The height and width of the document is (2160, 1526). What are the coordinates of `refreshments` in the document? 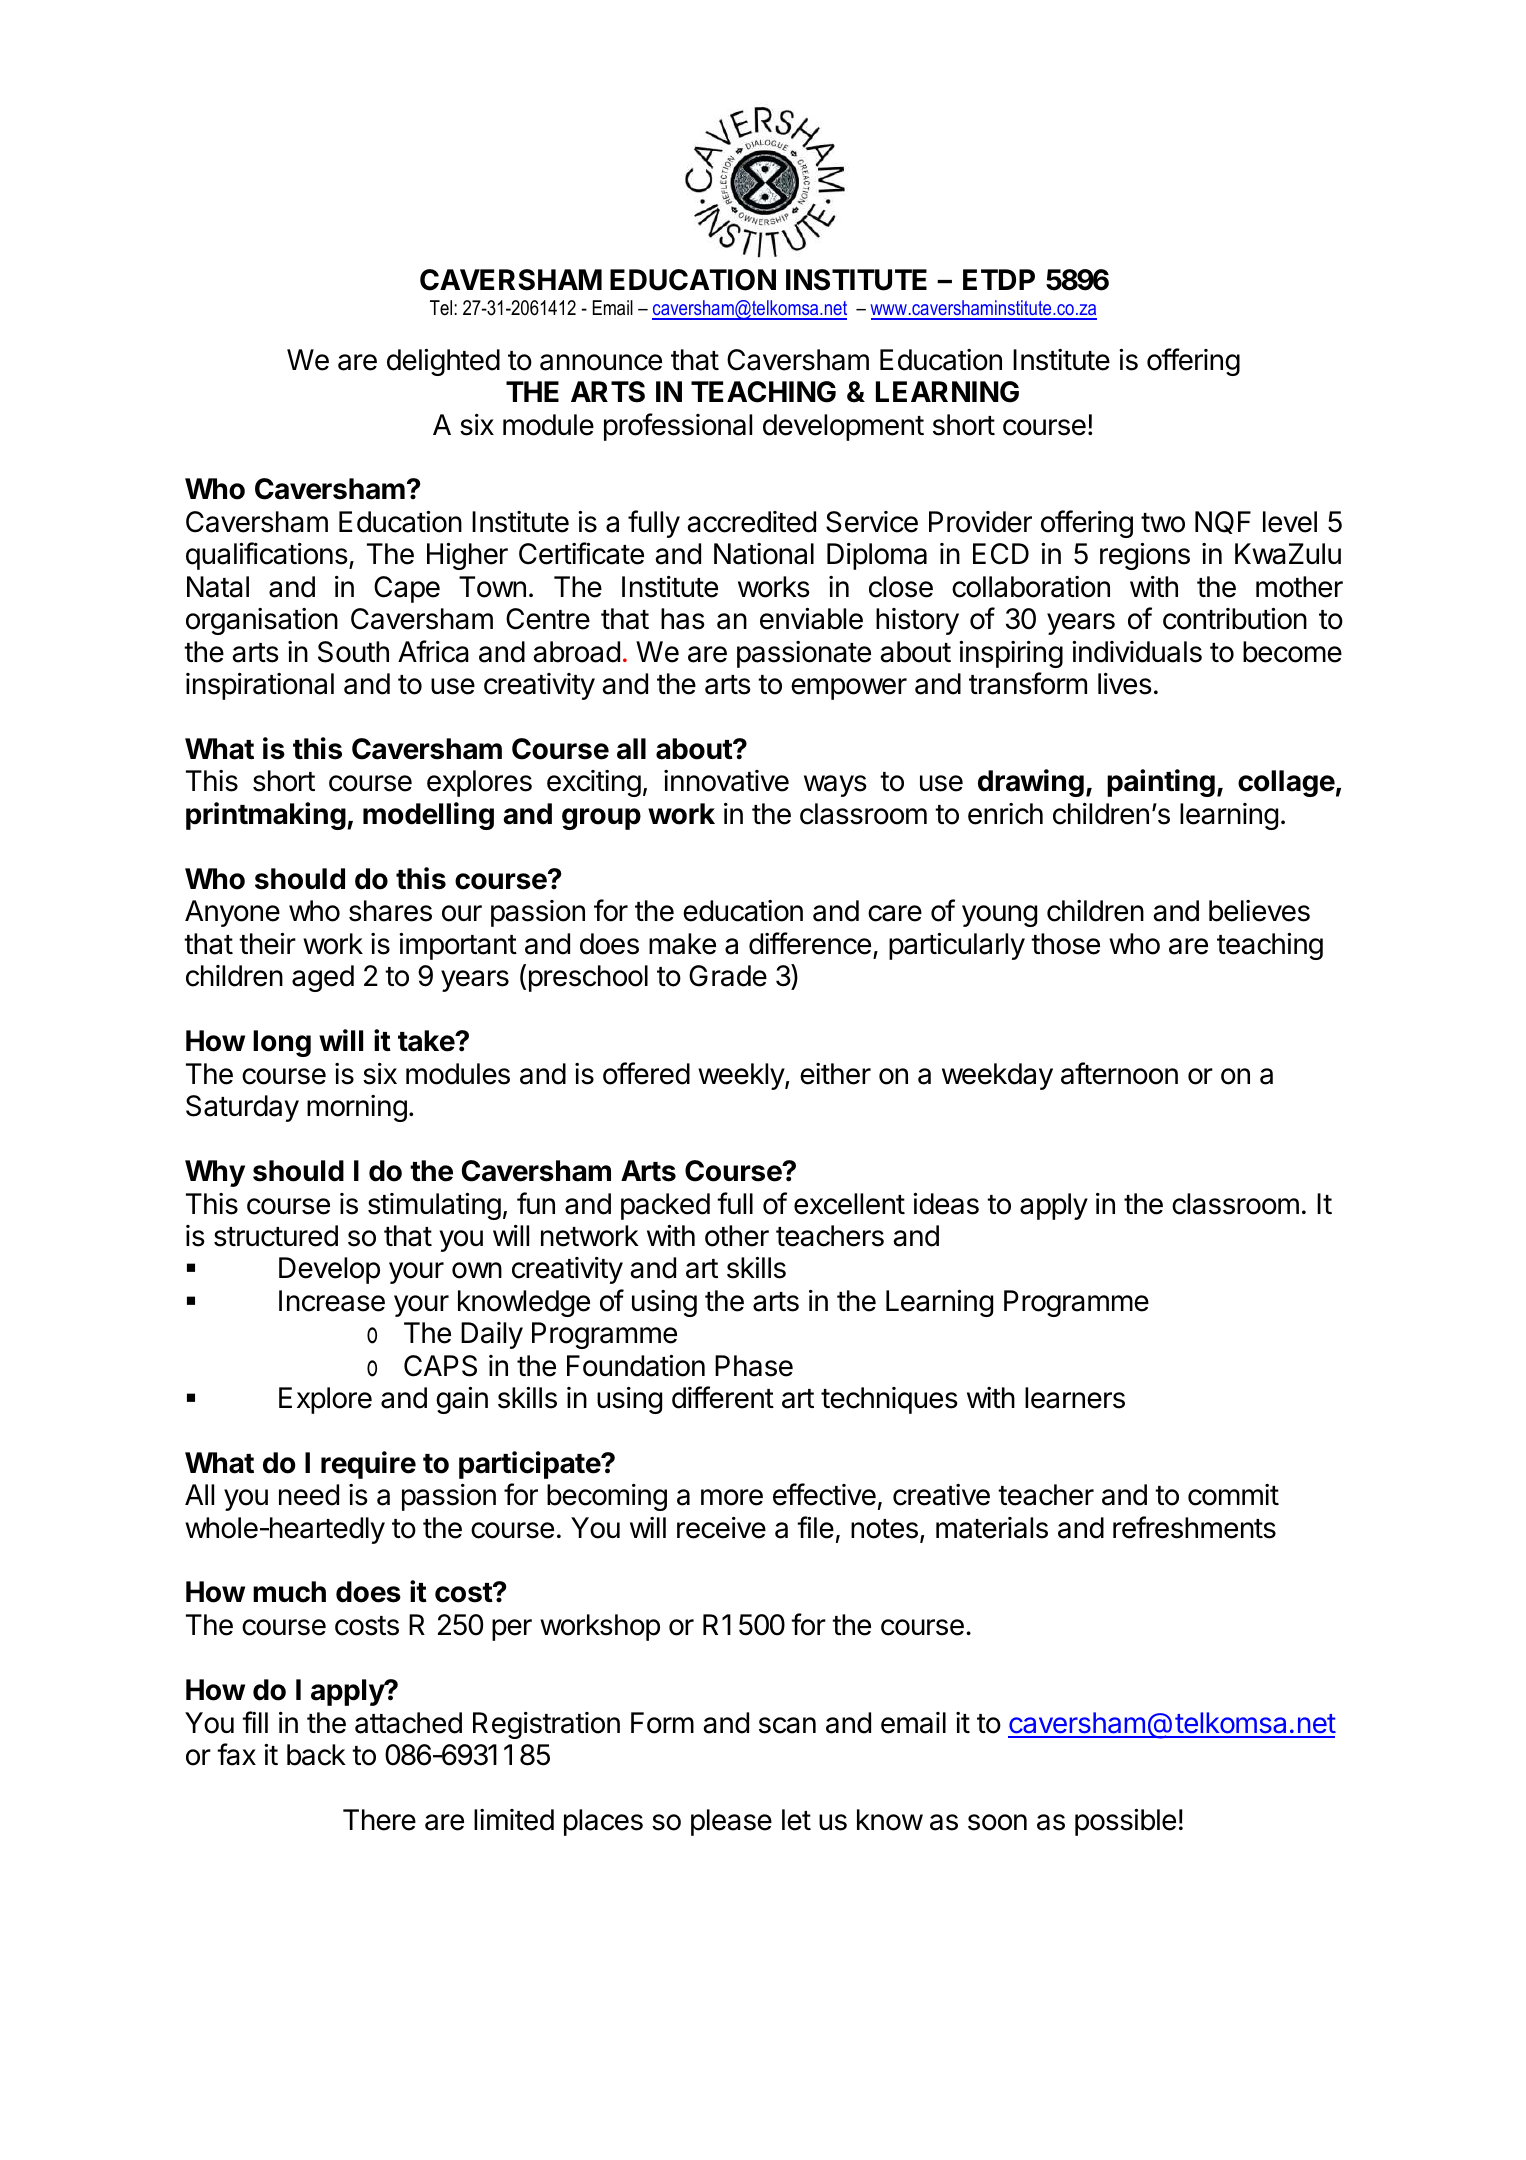 It's located at (1194, 1527).
